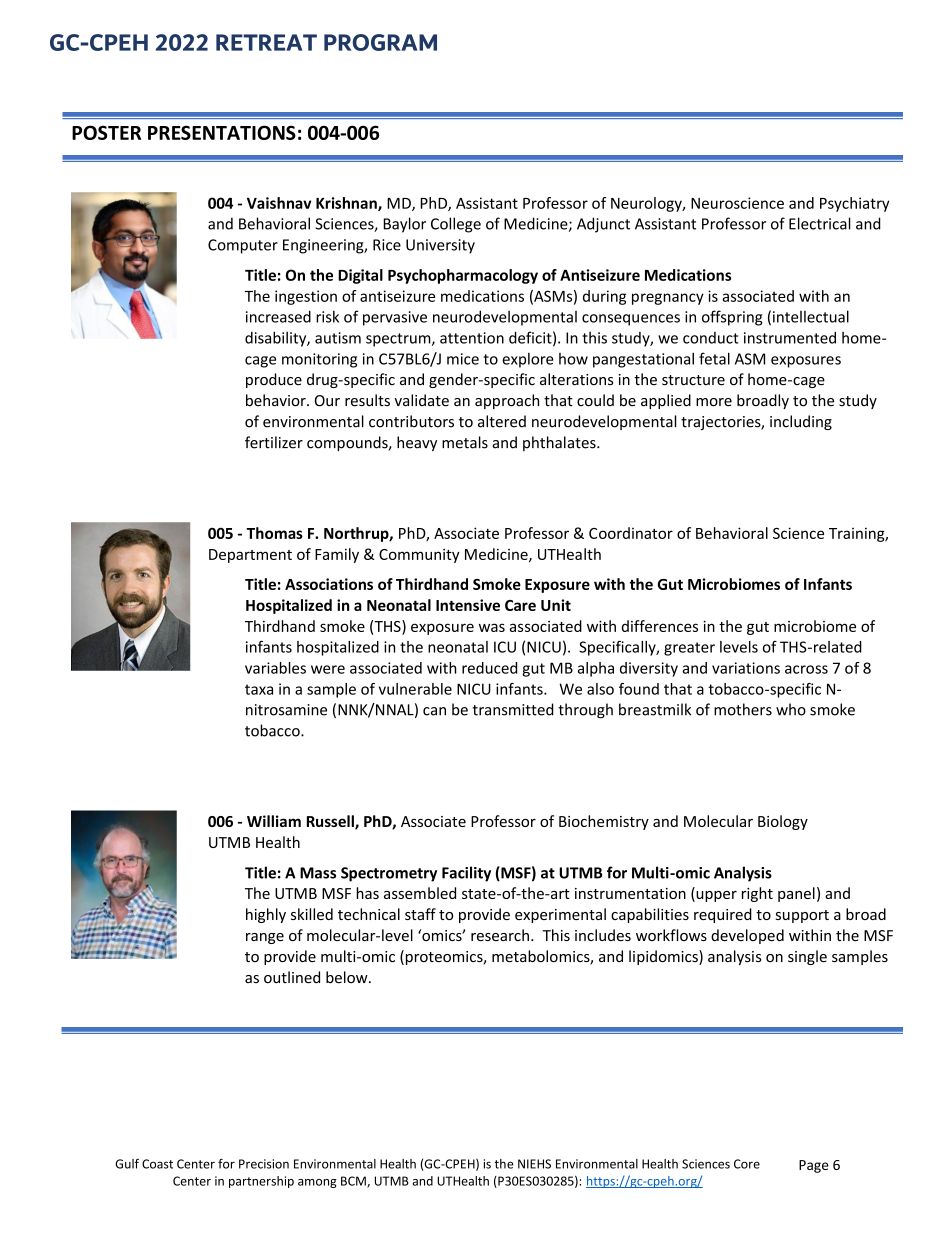  What do you see at coordinates (250, 556) in the screenshot?
I see `Department` at bounding box center [250, 556].
